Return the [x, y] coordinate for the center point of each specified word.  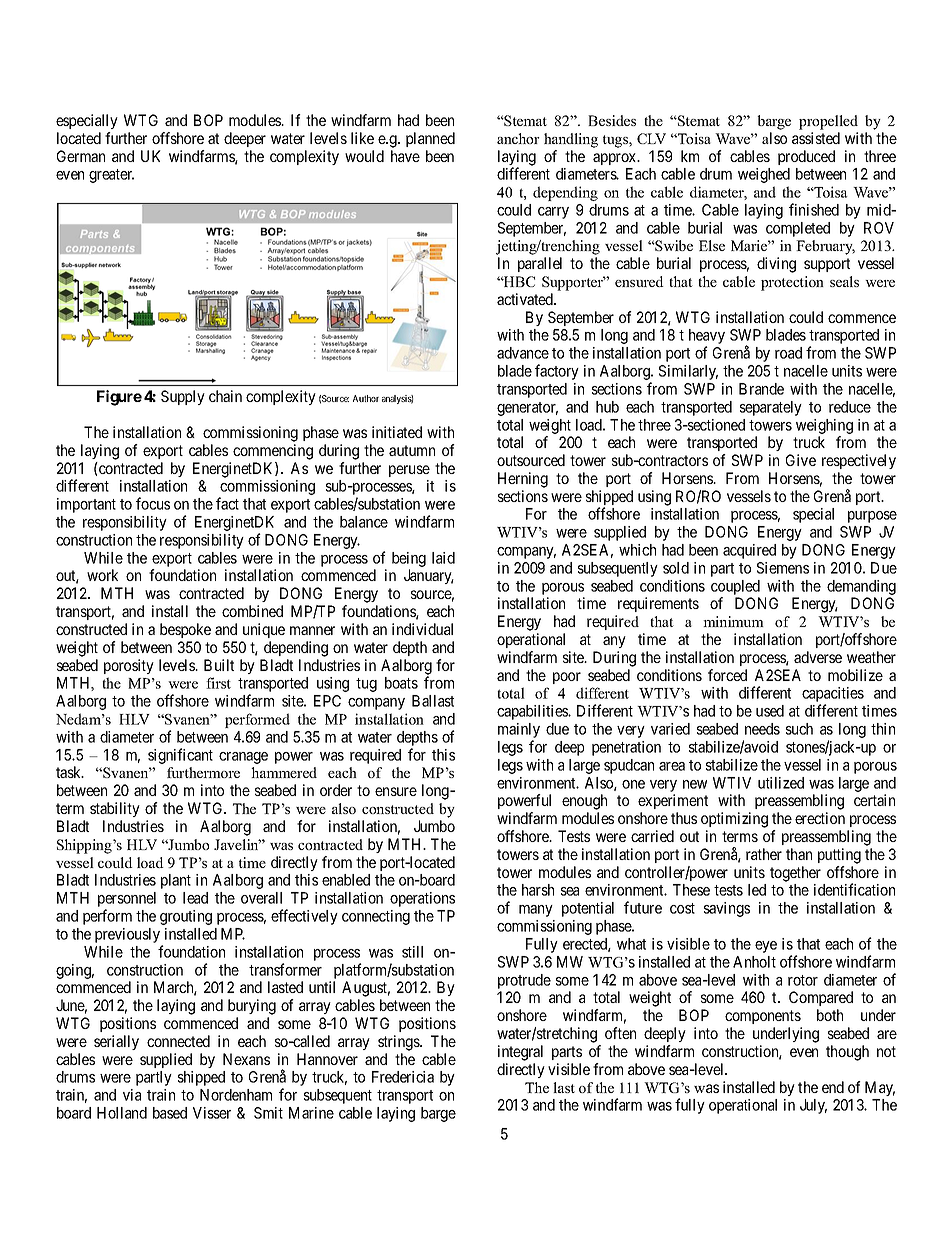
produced [806, 157]
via [132, 1095]
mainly [519, 732]
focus [153, 503]
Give [801, 460]
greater [111, 176]
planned [430, 139]
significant [180, 756]
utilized [781, 783]
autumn [412, 450]
